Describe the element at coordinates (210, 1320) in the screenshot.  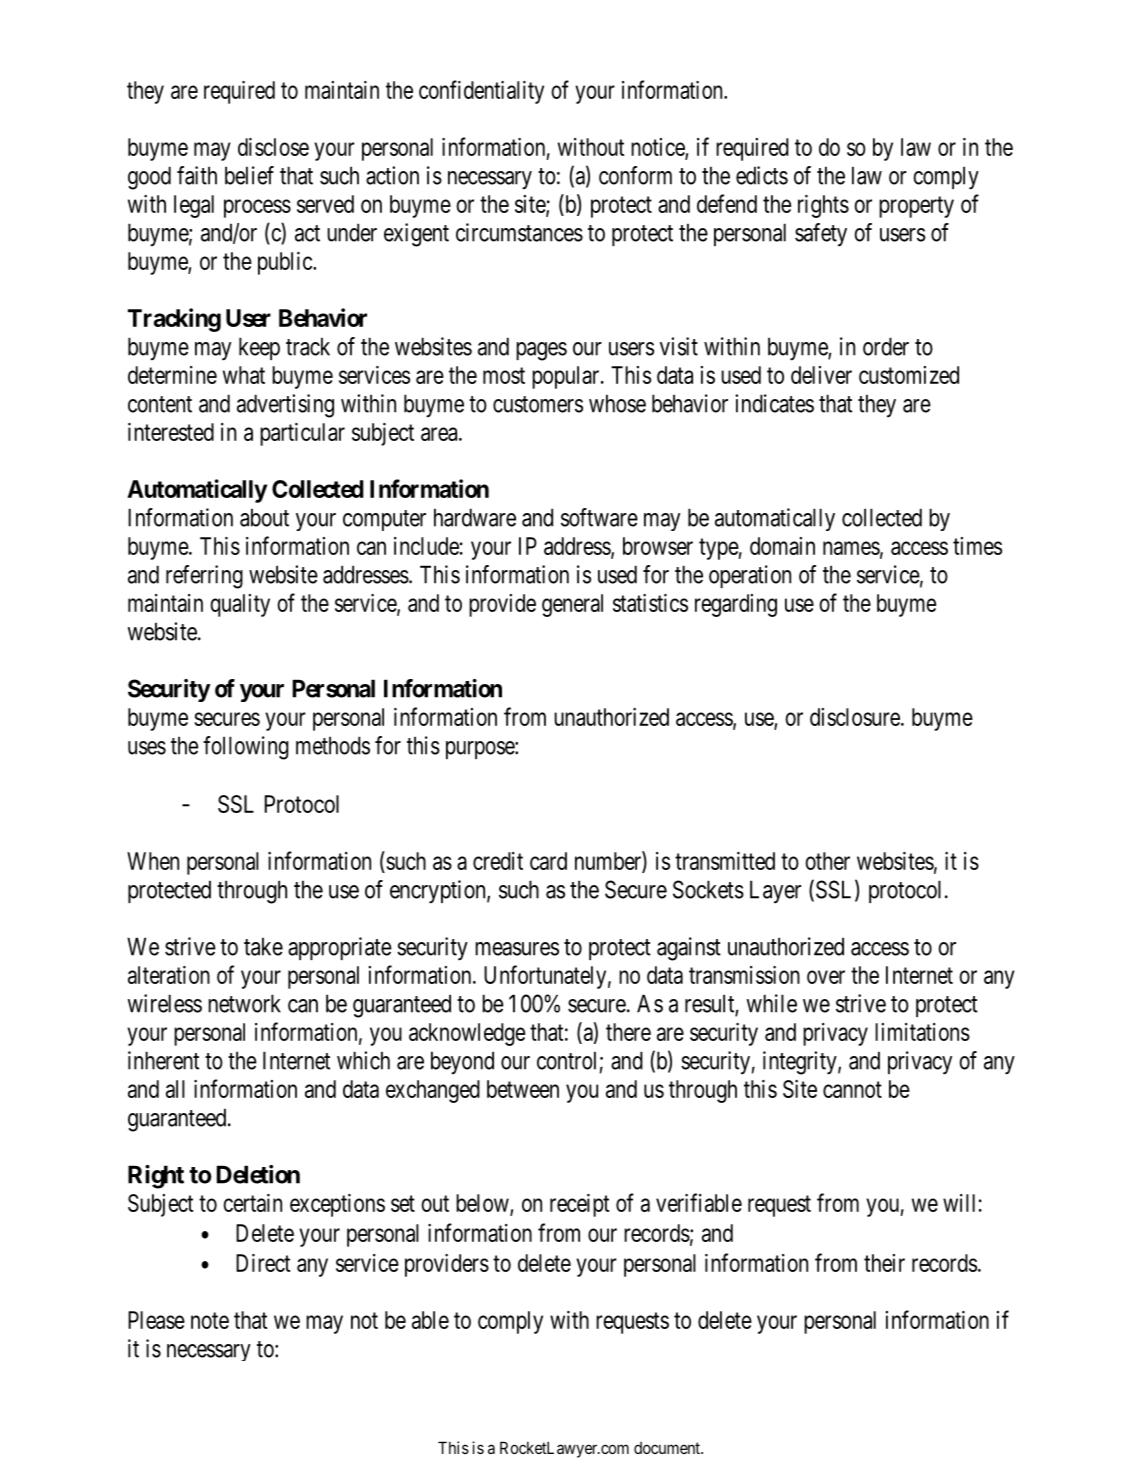
I see `note` at that location.
